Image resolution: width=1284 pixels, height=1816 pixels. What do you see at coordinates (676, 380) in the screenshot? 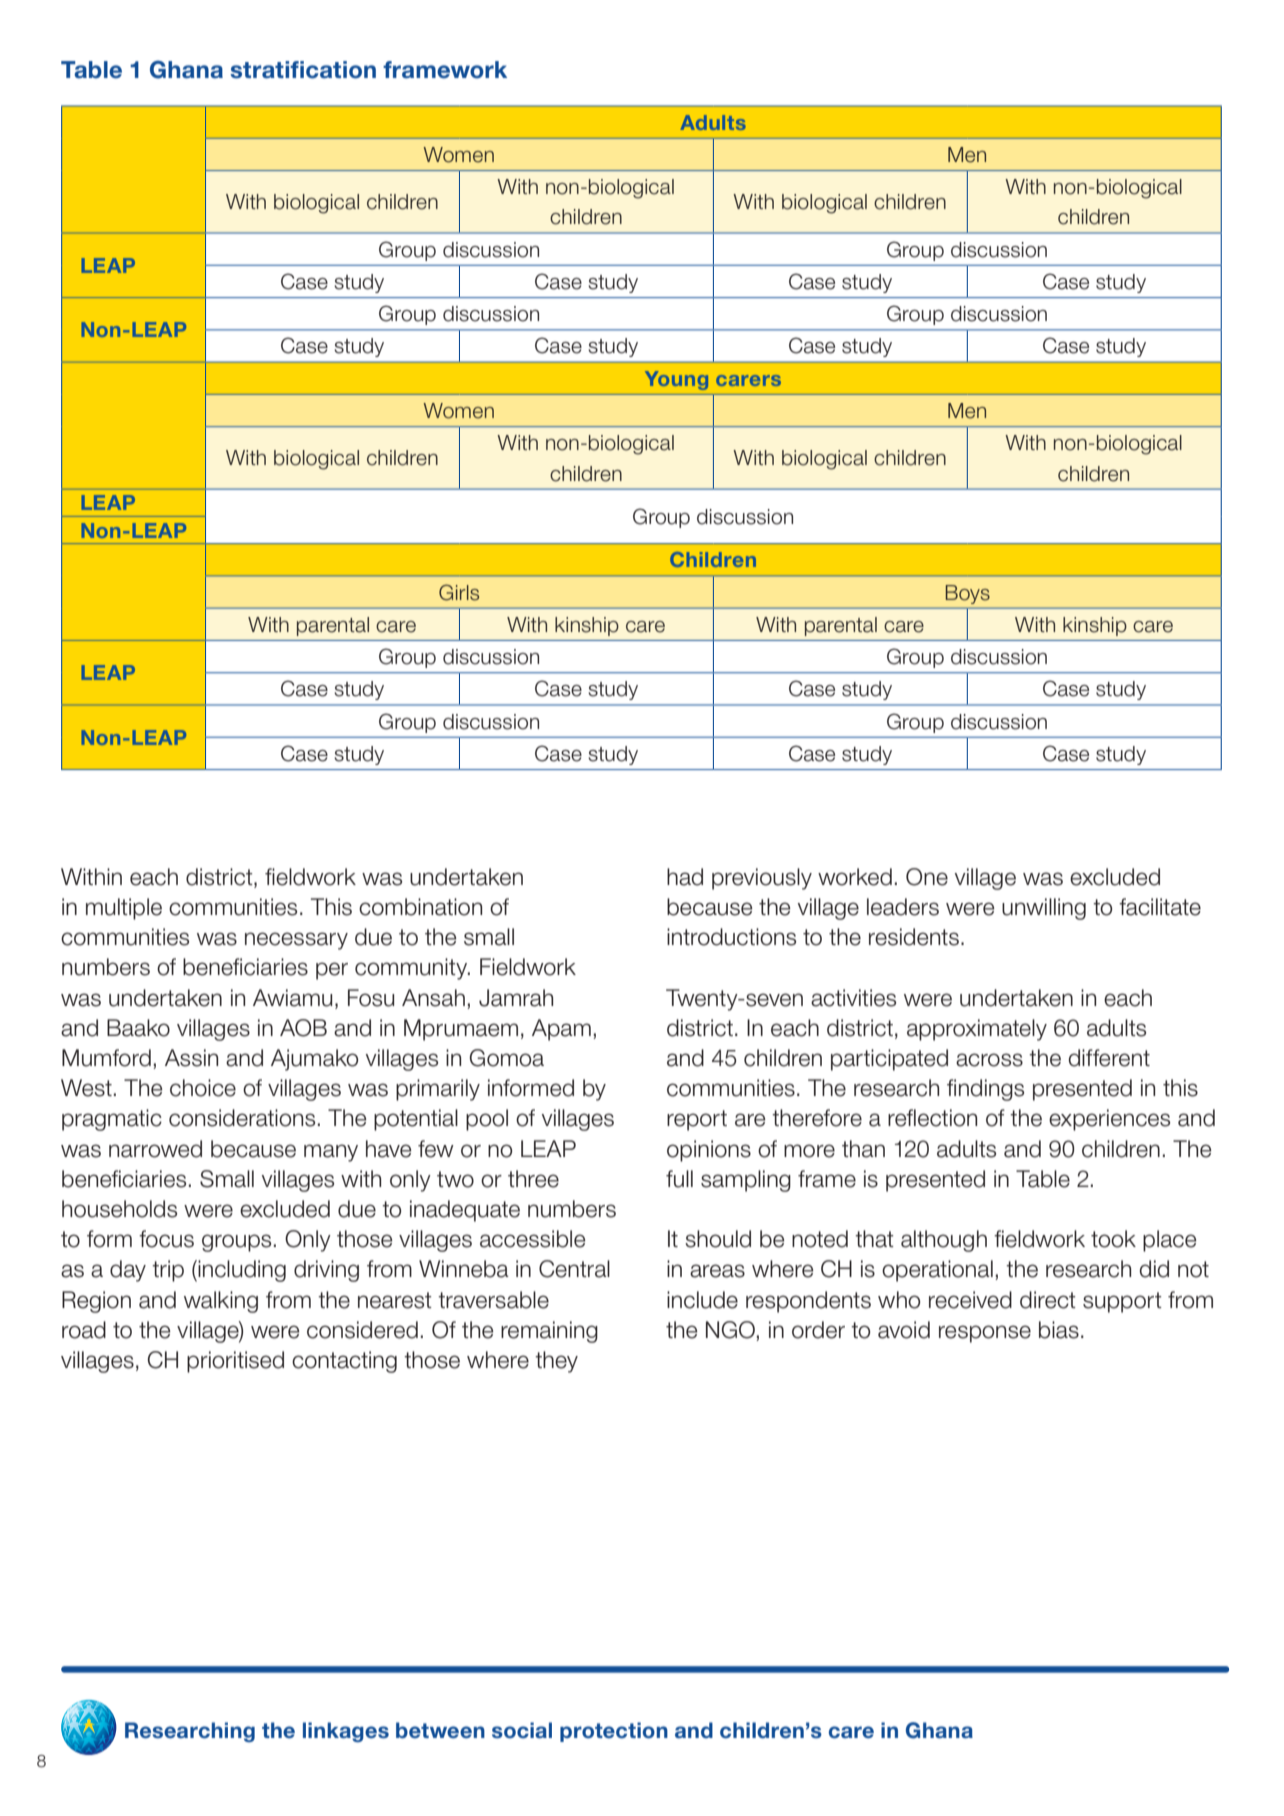
I see `Young` at bounding box center [676, 380].
